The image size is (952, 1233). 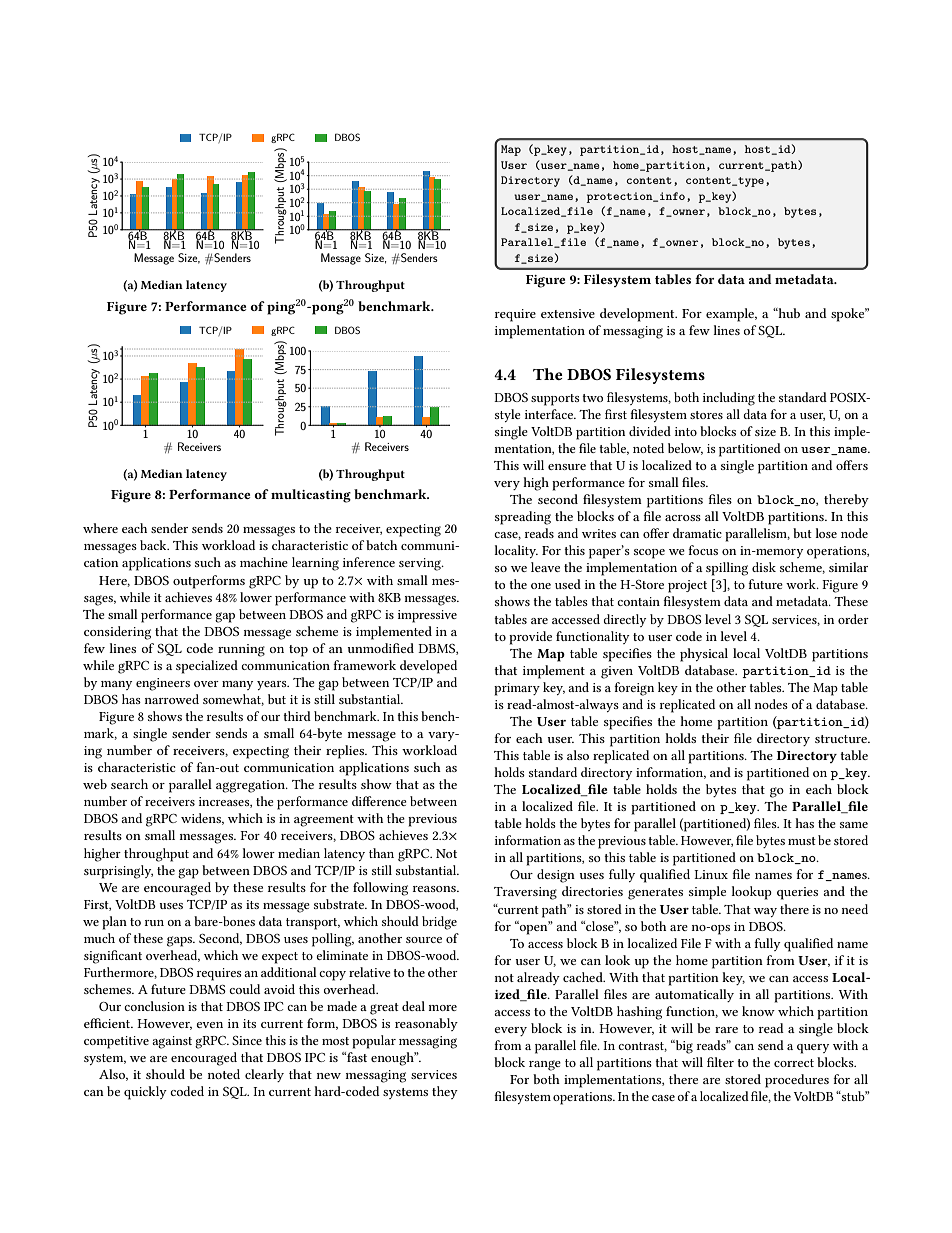 What do you see at coordinates (171, 699) in the screenshot?
I see `narrowed` at bounding box center [171, 699].
